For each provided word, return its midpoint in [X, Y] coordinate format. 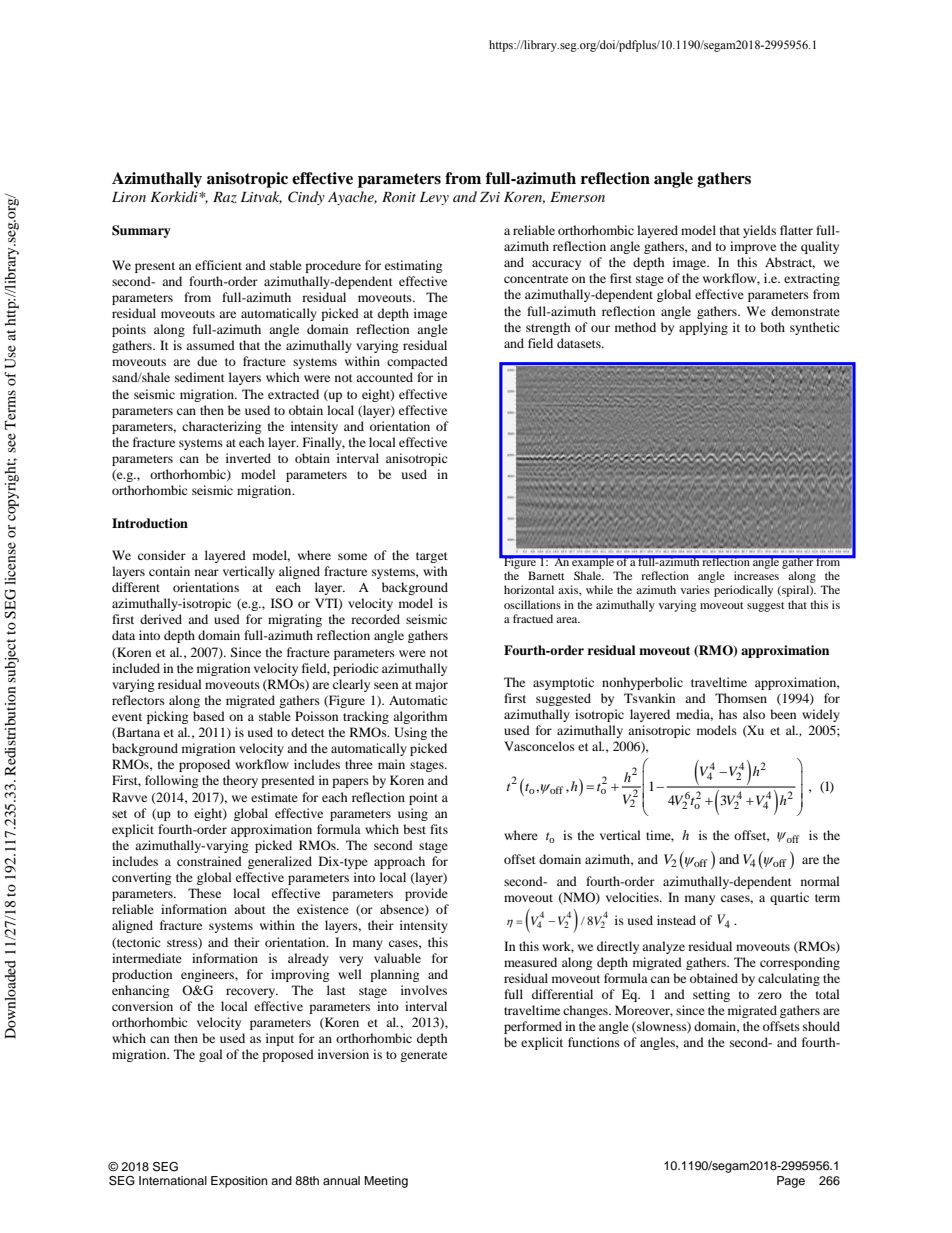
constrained [209, 861]
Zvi [490, 197]
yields [759, 231]
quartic [789, 898]
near [207, 572]
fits [439, 829]
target [432, 557]
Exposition [239, 1182]
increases [756, 575]
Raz [225, 197]
